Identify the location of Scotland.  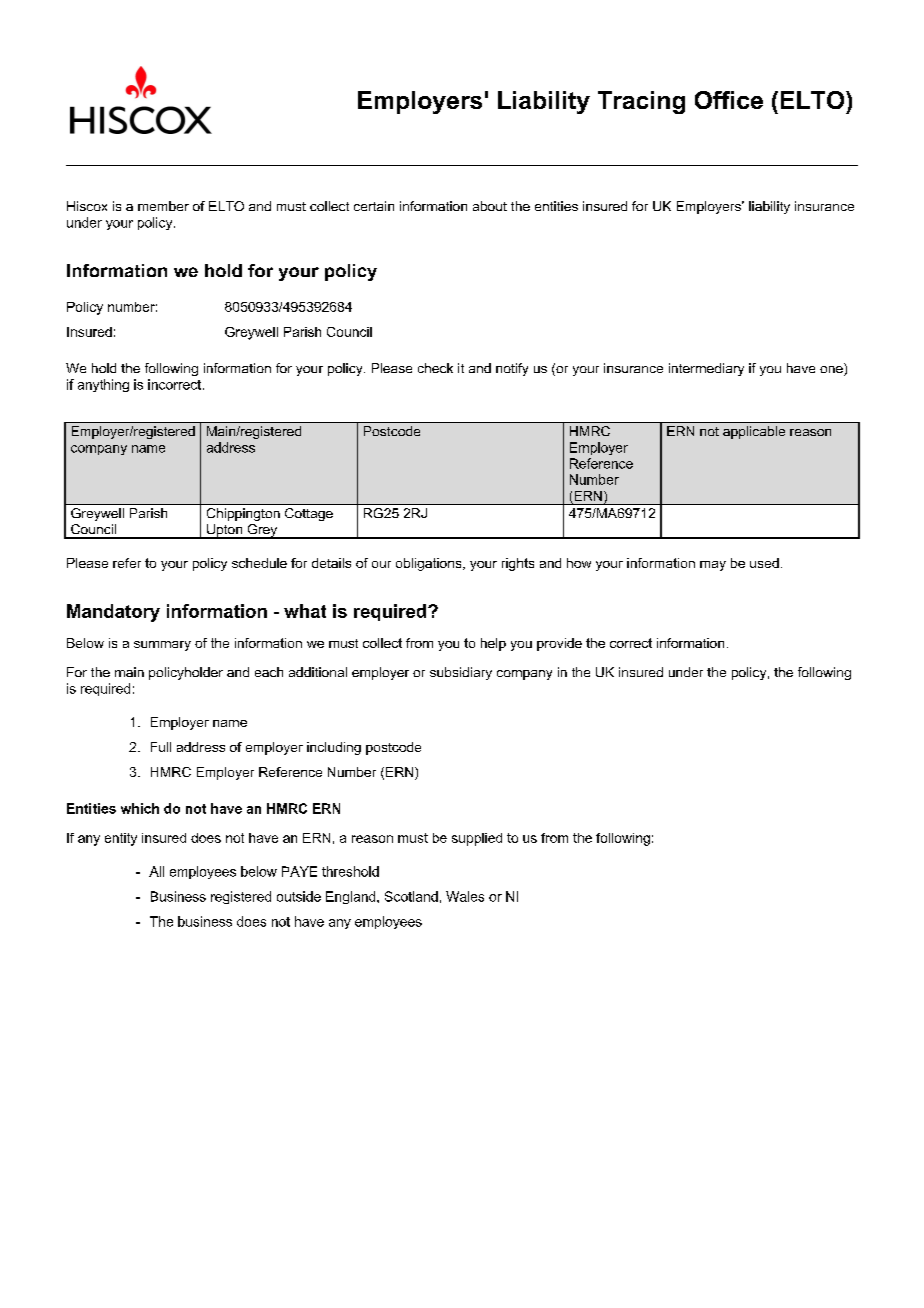
(411, 896).
